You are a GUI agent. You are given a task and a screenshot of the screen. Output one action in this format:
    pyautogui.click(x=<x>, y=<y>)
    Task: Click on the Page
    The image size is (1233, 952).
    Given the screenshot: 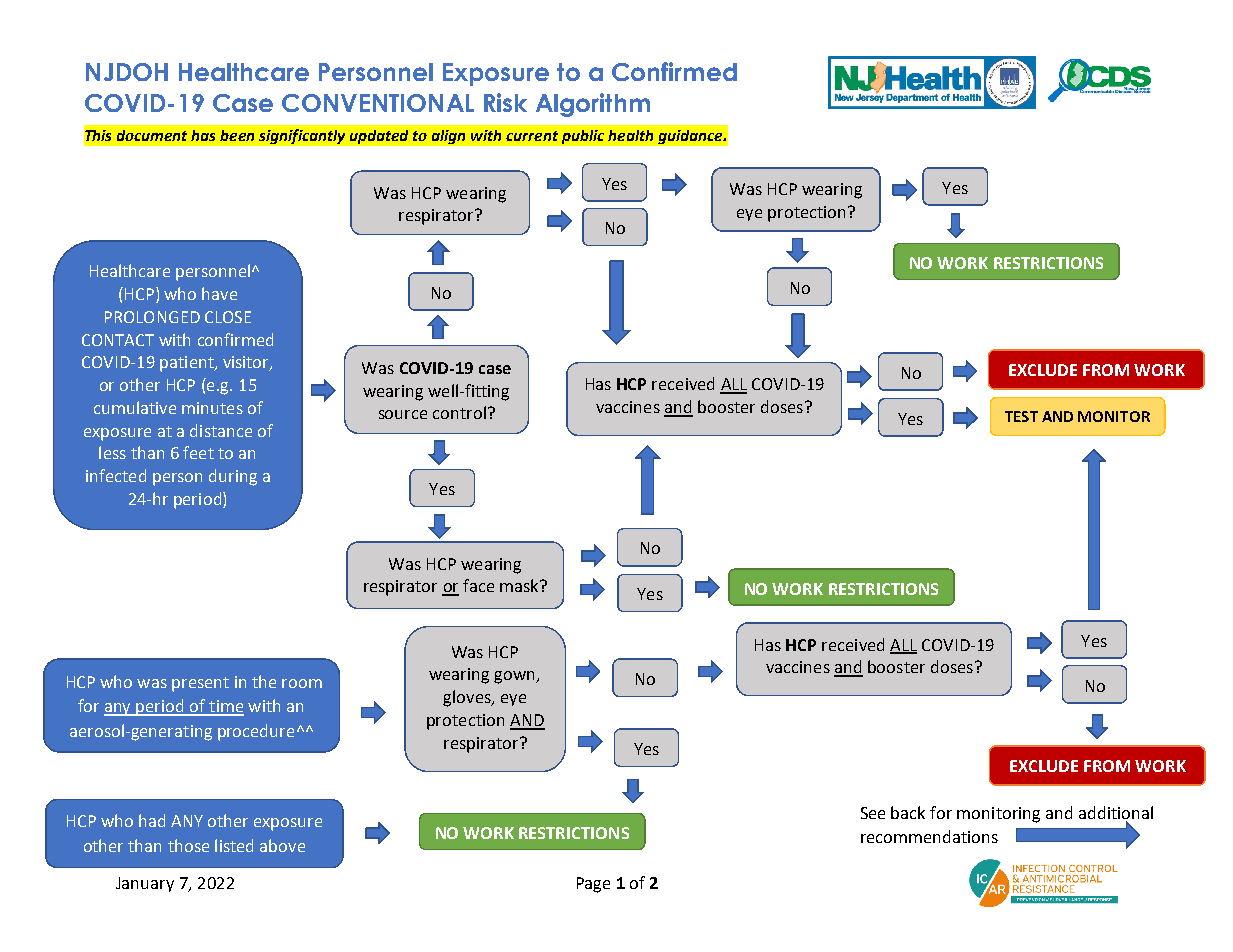 What is the action you would take?
    pyautogui.click(x=593, y=885)
